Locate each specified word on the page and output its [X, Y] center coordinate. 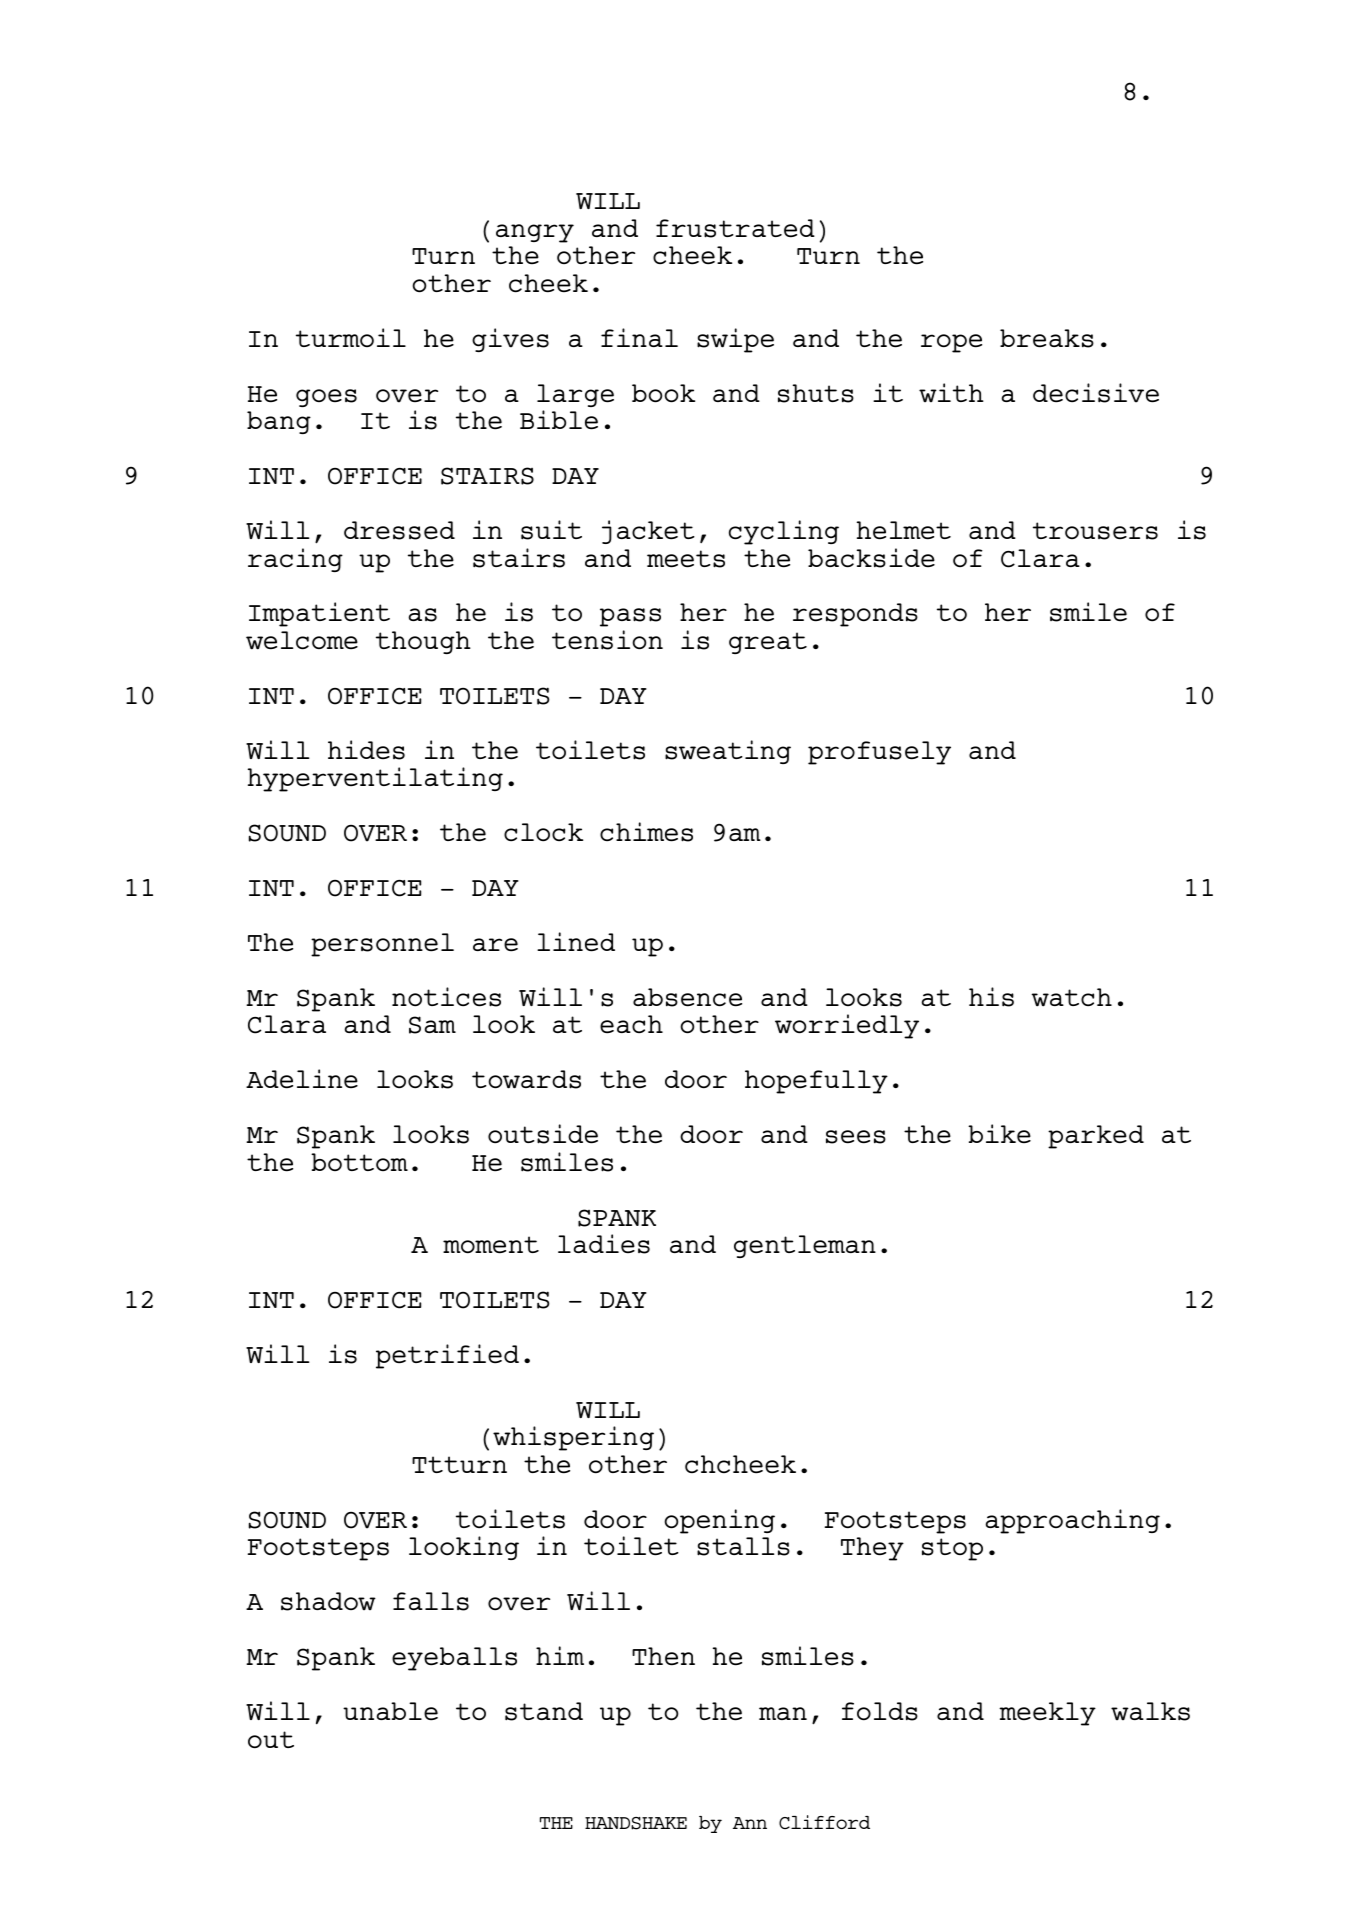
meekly [1047, 1714]
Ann [750, 1823]
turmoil [351, 337]
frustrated [735, 228]
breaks [1047, 338]
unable [390, 1711]
